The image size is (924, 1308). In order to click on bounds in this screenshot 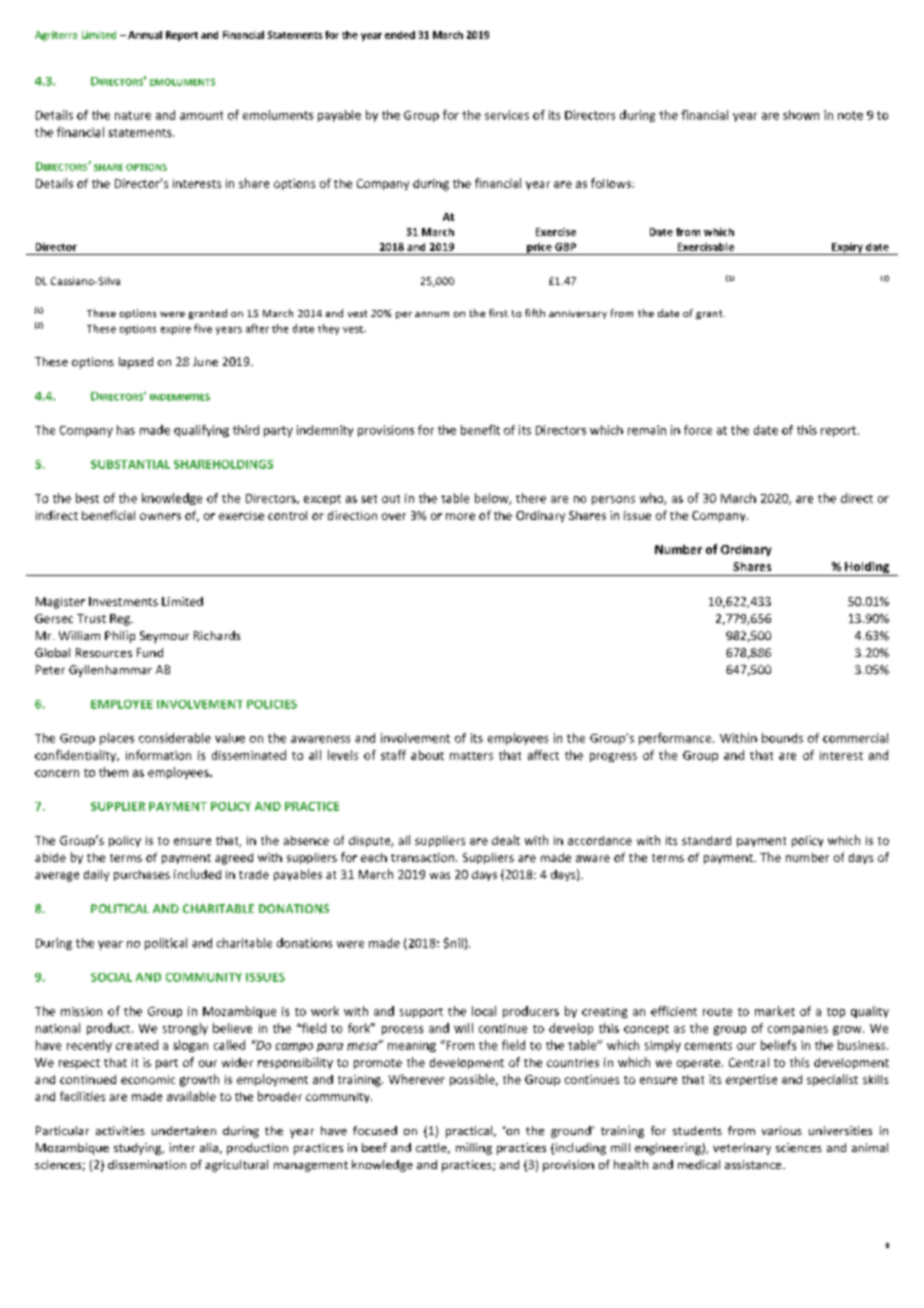, I will do `click(782, 738)`.
